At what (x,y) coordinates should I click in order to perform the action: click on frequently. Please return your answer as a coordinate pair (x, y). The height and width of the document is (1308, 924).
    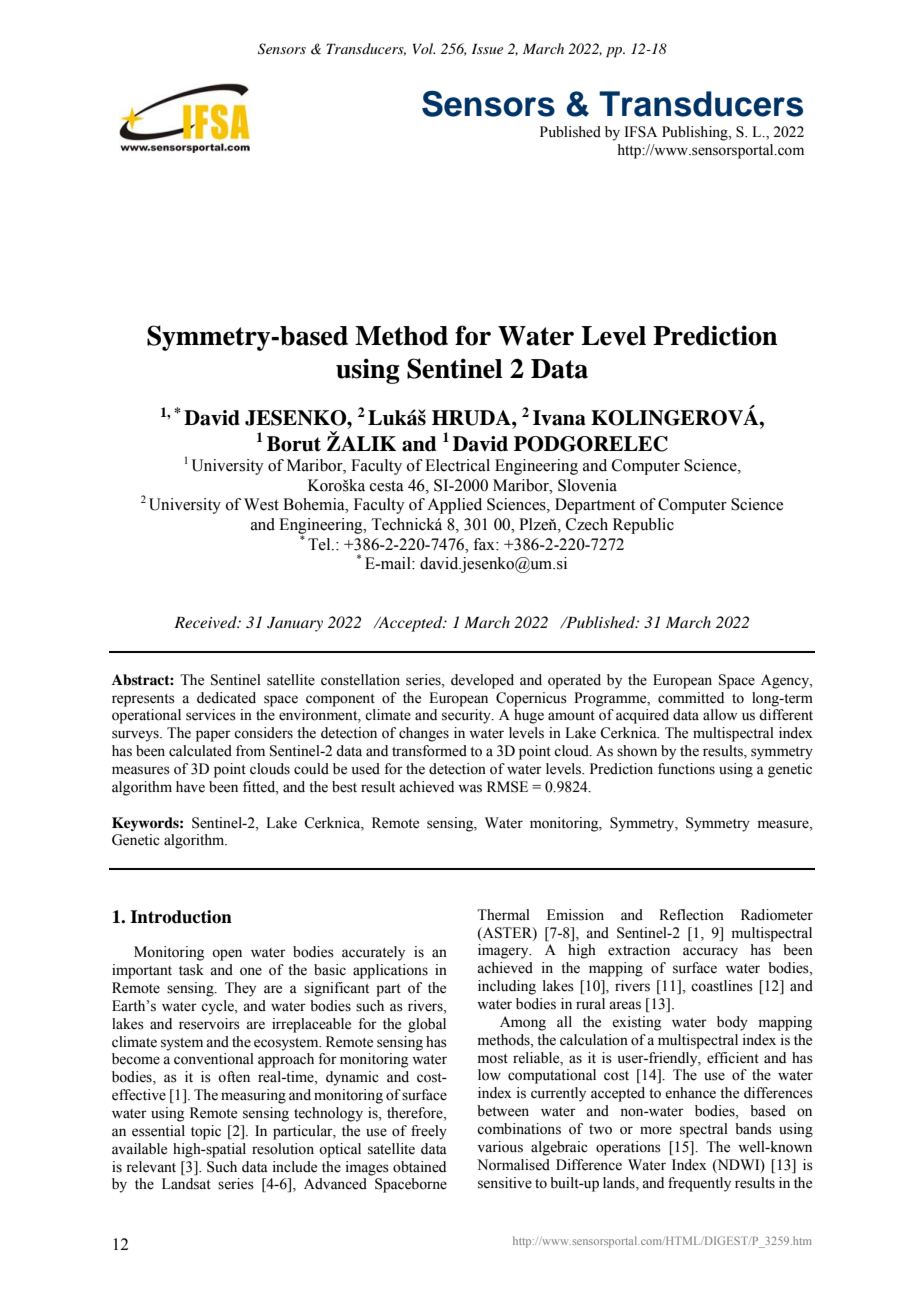
    Looking at the image, I should click on (699, 1184).
